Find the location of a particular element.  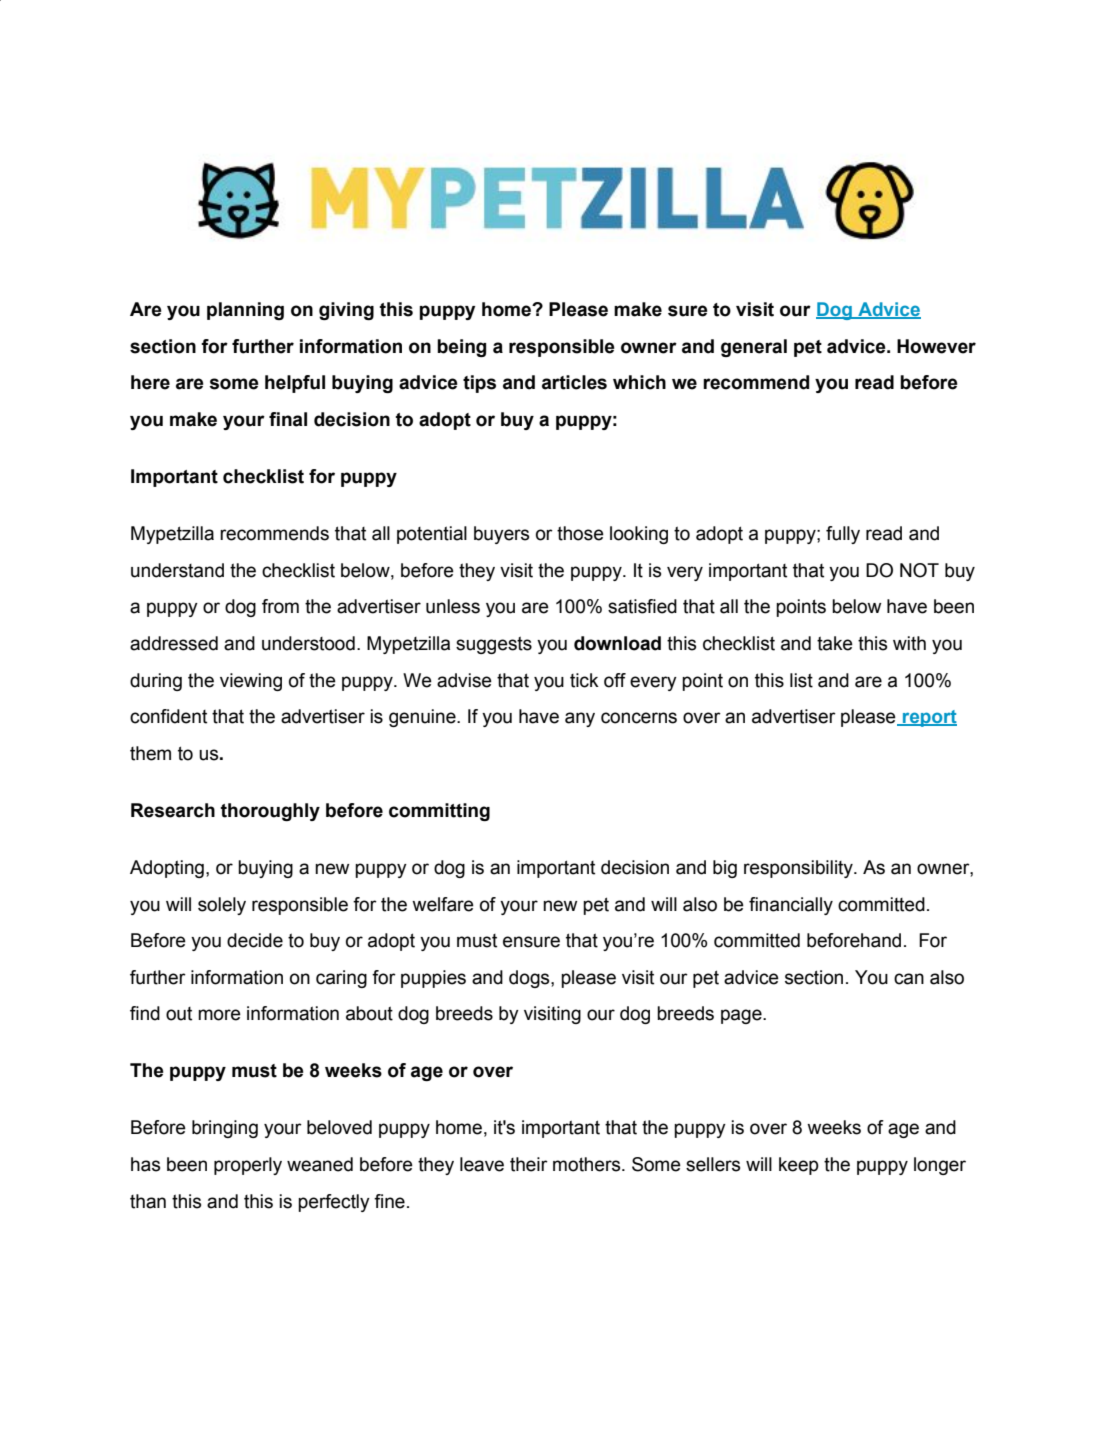

properly is located at coordinates (248, 1166).
